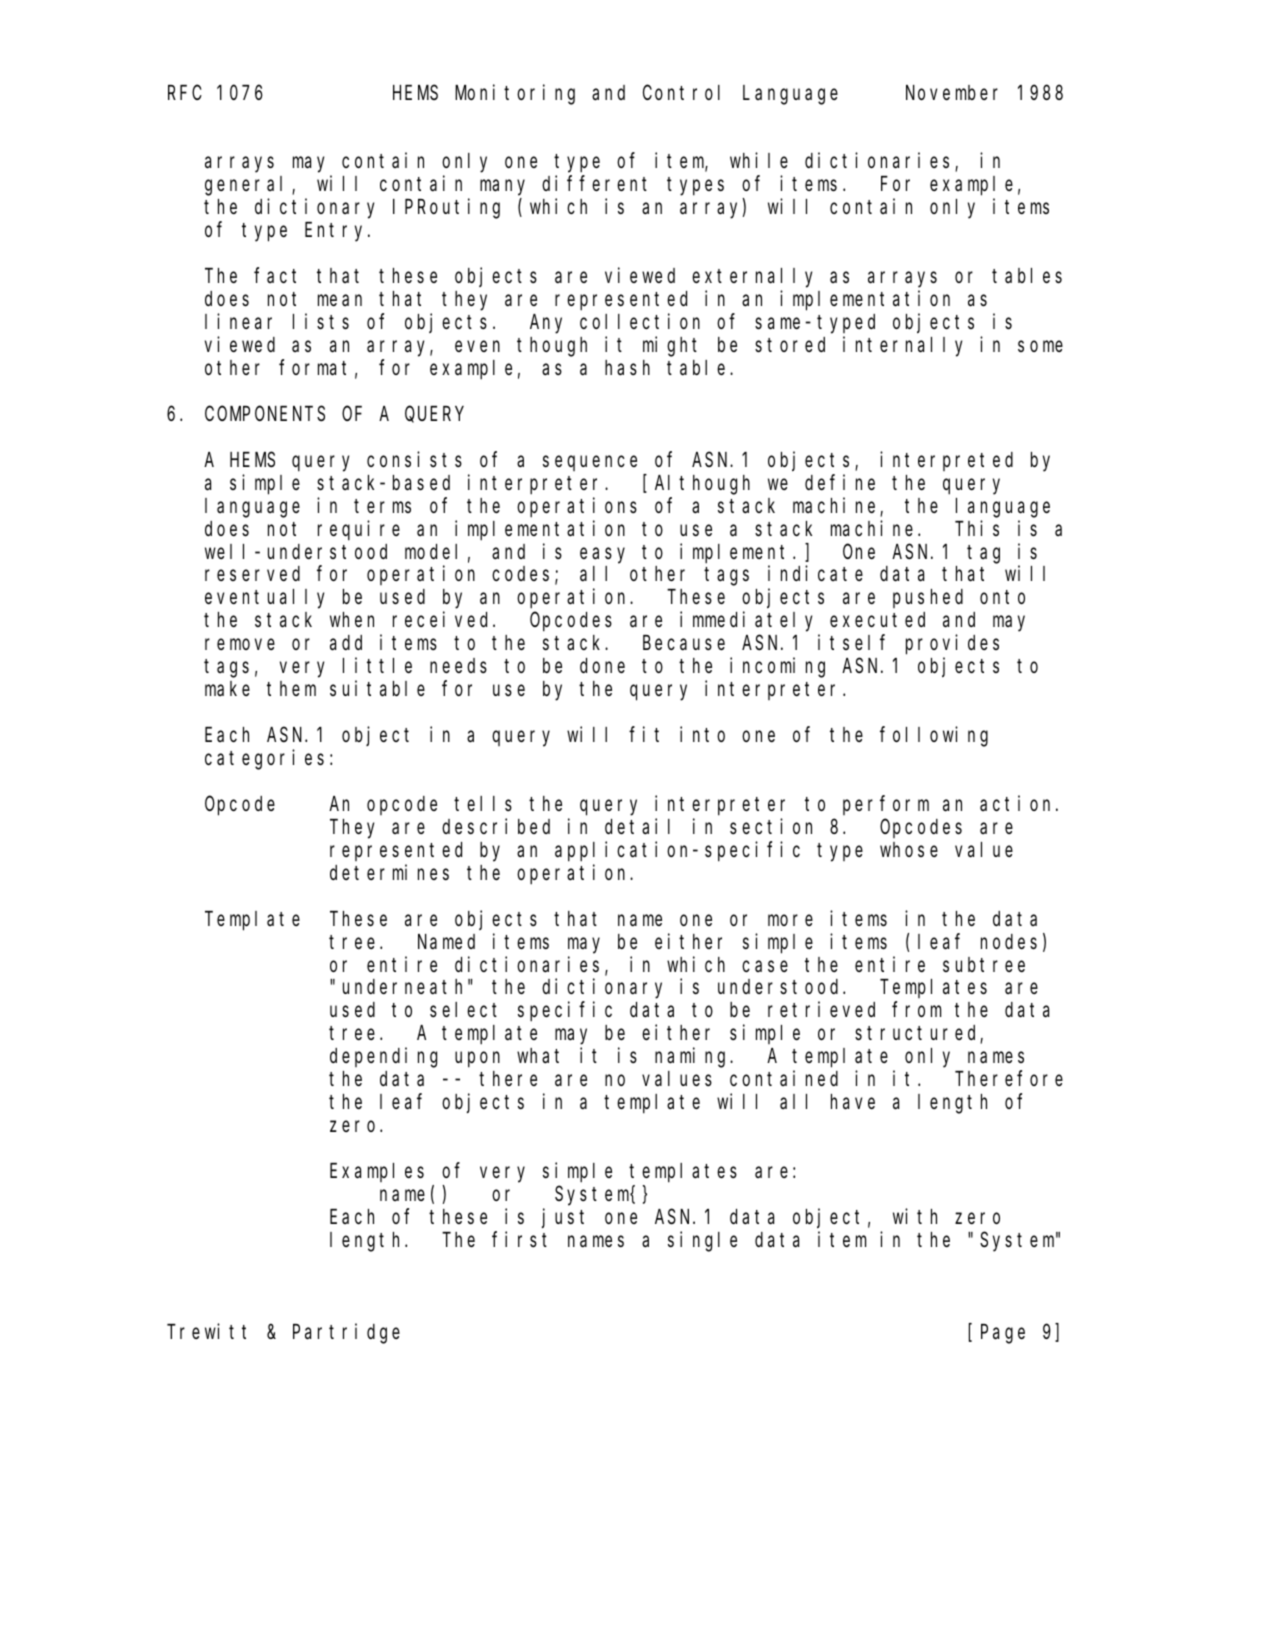 The image size is (1276, 1652). Describe the element at coordinates (515, 94) in the image. I see `Monitoring` at that location.
